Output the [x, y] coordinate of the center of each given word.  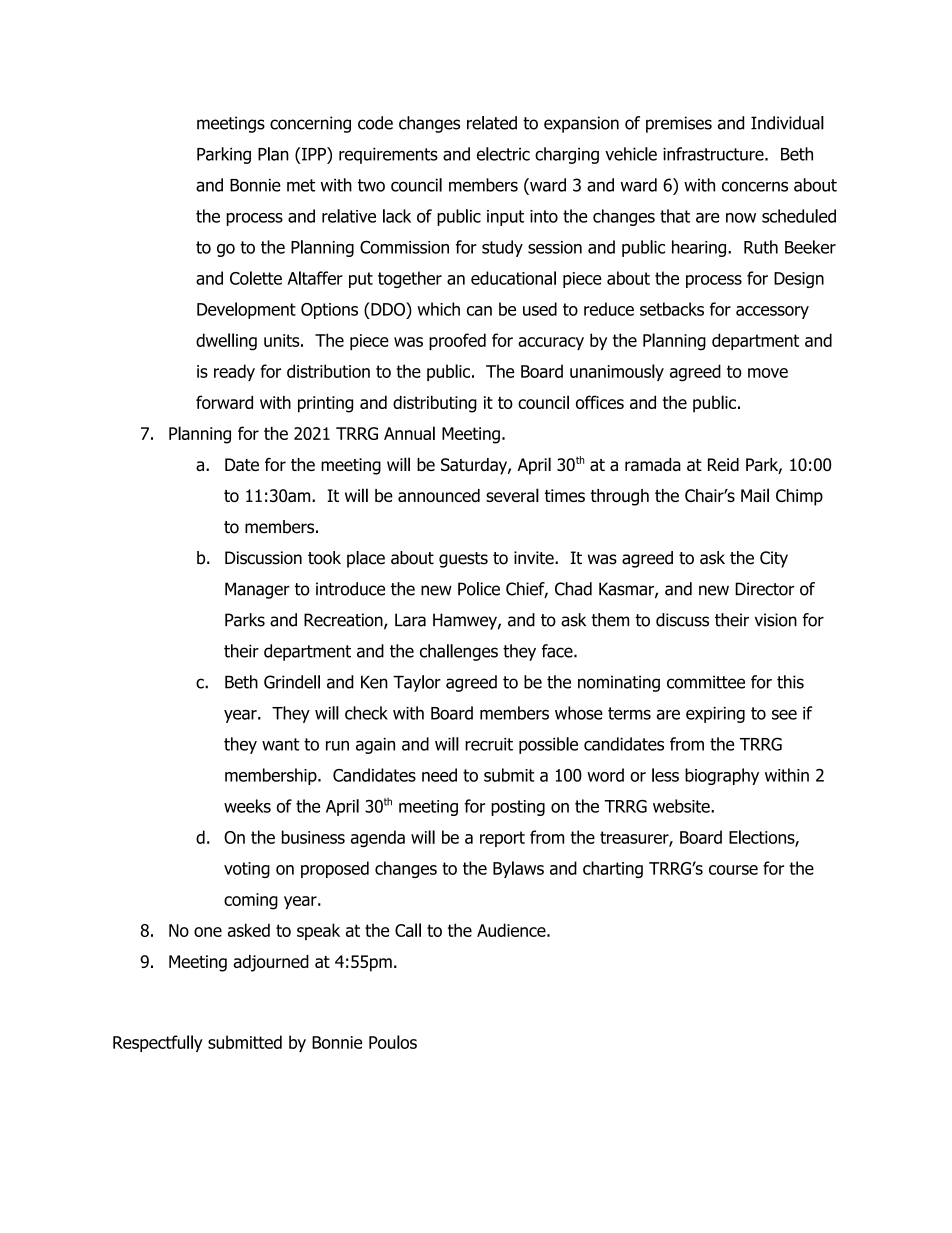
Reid [723, 464]
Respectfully [158, 1043]
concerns [755, 186]
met [301, 185]
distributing [435, 404]
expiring [715, 715]
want [280, 744]
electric [503, 154]
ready [234, 372]
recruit [489, 744]
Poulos [393, 1042]
